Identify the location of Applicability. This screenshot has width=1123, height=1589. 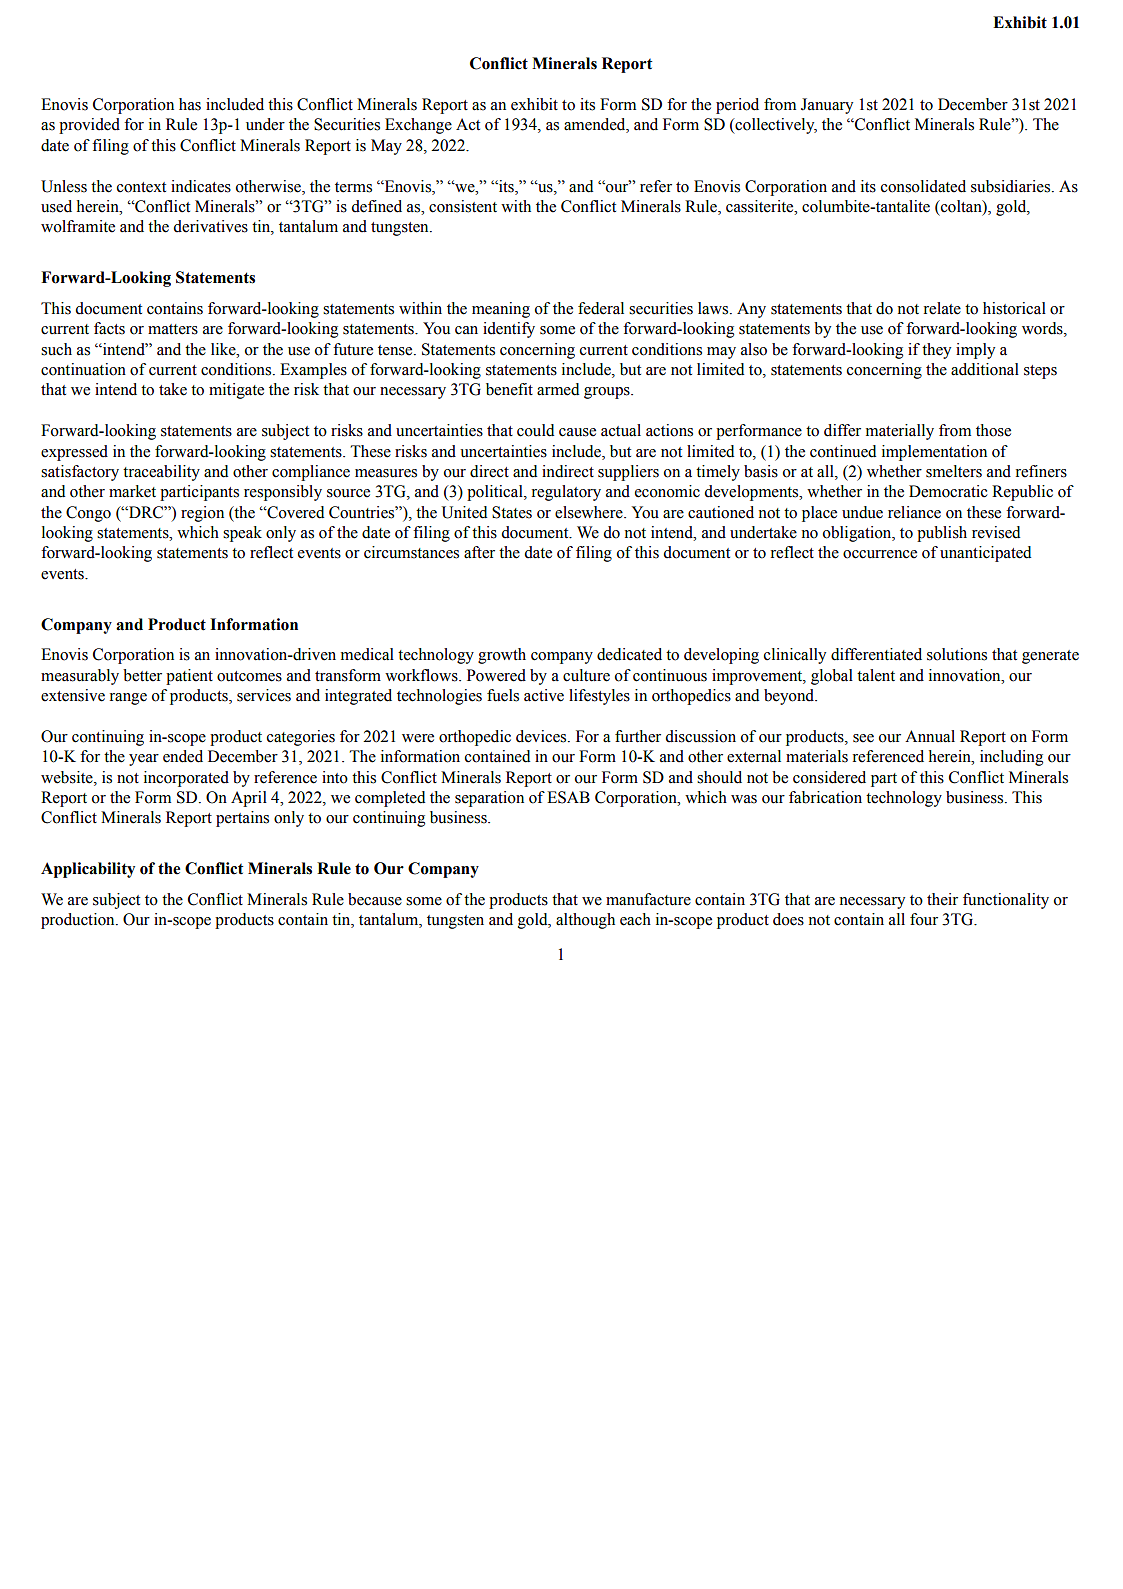
(88, 870).
